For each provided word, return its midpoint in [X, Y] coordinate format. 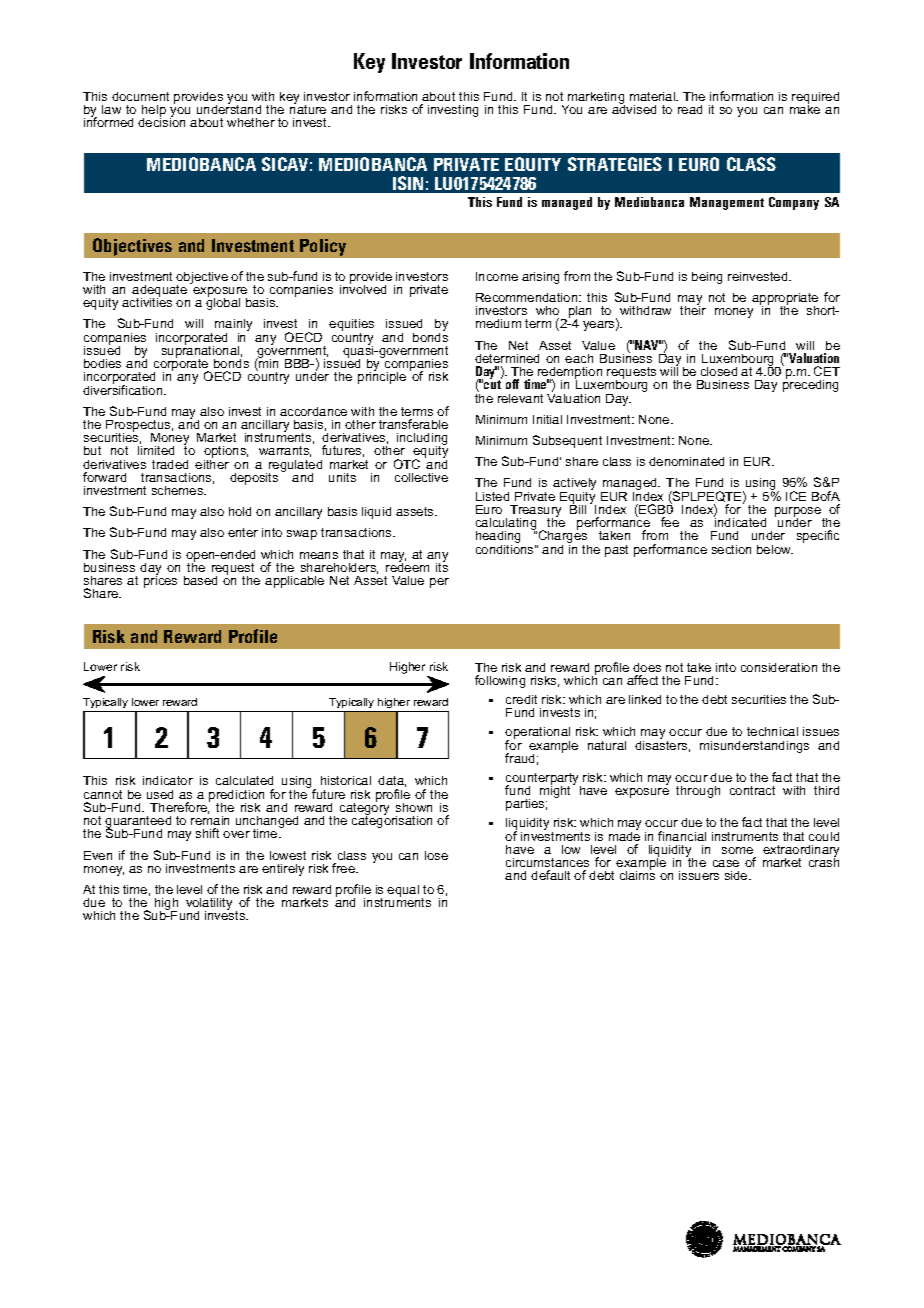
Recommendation [528, 297]
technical [772, 731]
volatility [209, 905]
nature [308, 108]
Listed [492, 496]
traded [170, 464]
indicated [740, 521]
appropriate [785, 300]
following [500, 681]
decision [161, 121]
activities [147, 301]
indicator [168, 780]
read [690, 109]
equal [403, 891]
